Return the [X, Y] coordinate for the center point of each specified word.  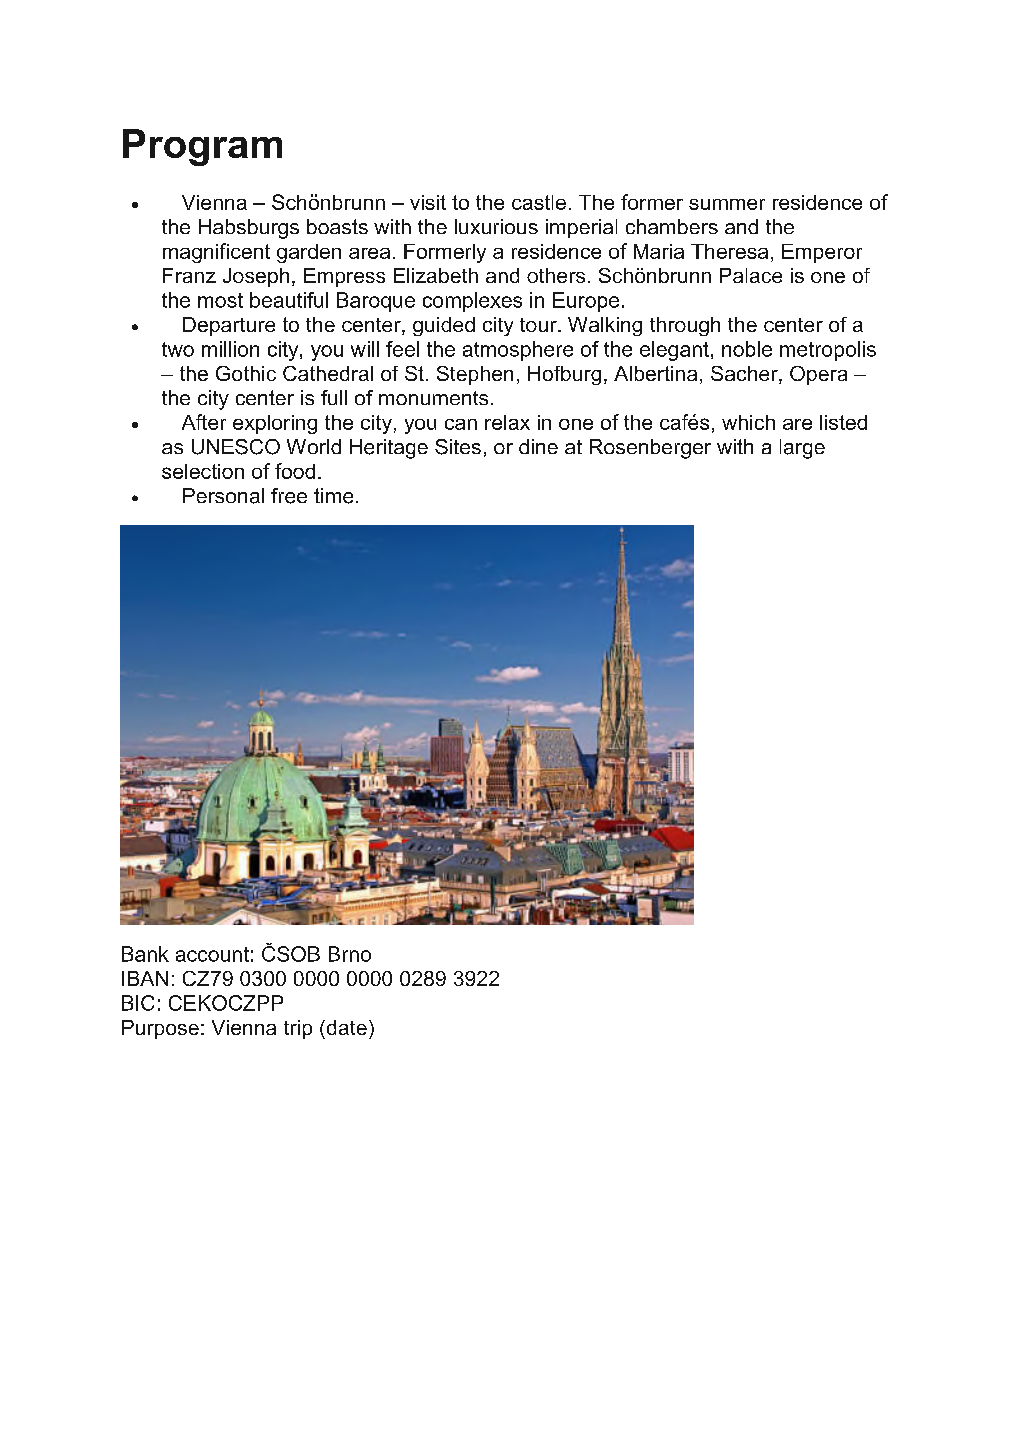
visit [428, 202]
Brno [350, 954]
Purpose [160, 1029]
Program [202, 147]
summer [727, 204]
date [345, 1027]
